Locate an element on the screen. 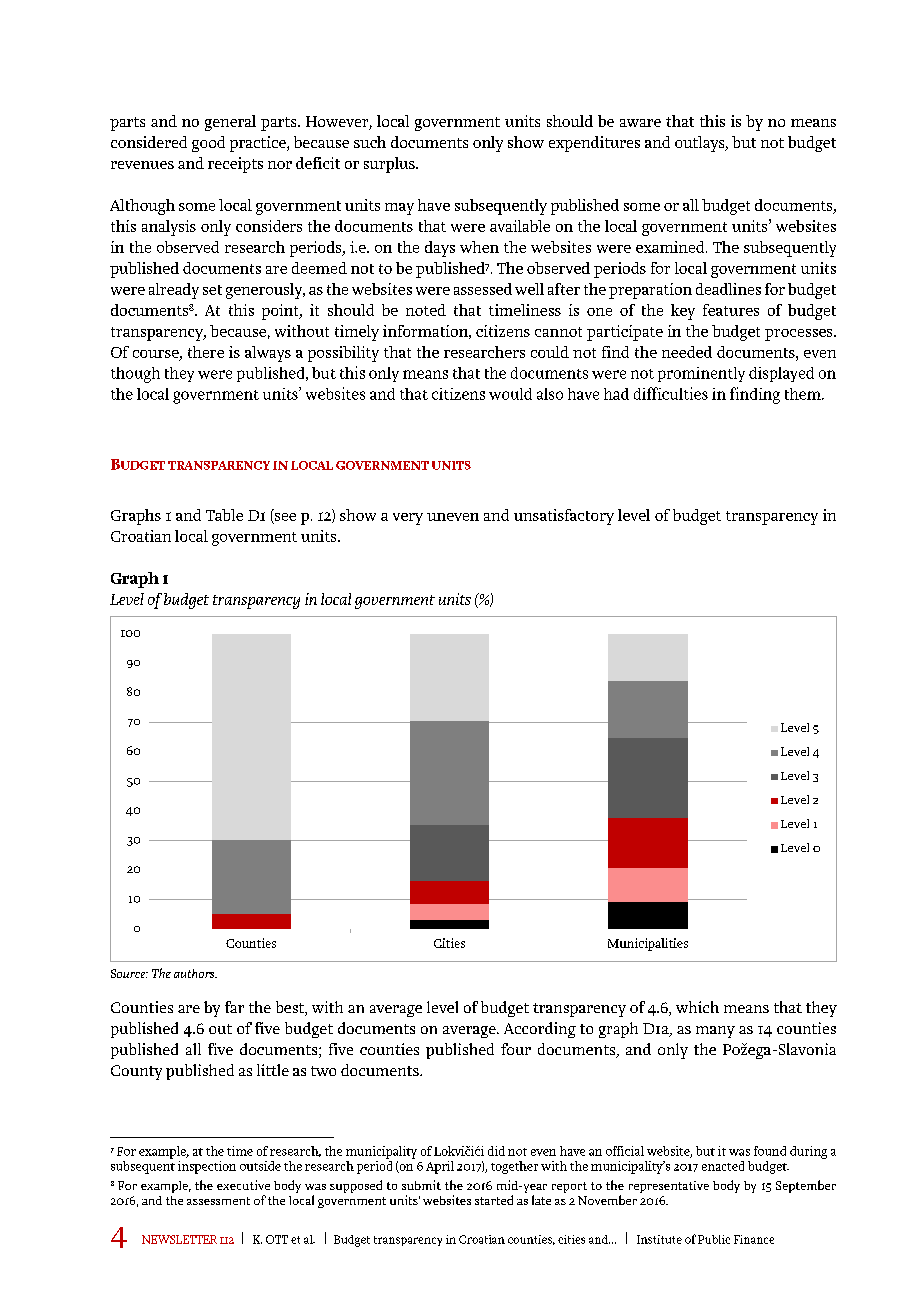 This screenshot has width=924, height=1308. good is located at coordinates (208, 144).
